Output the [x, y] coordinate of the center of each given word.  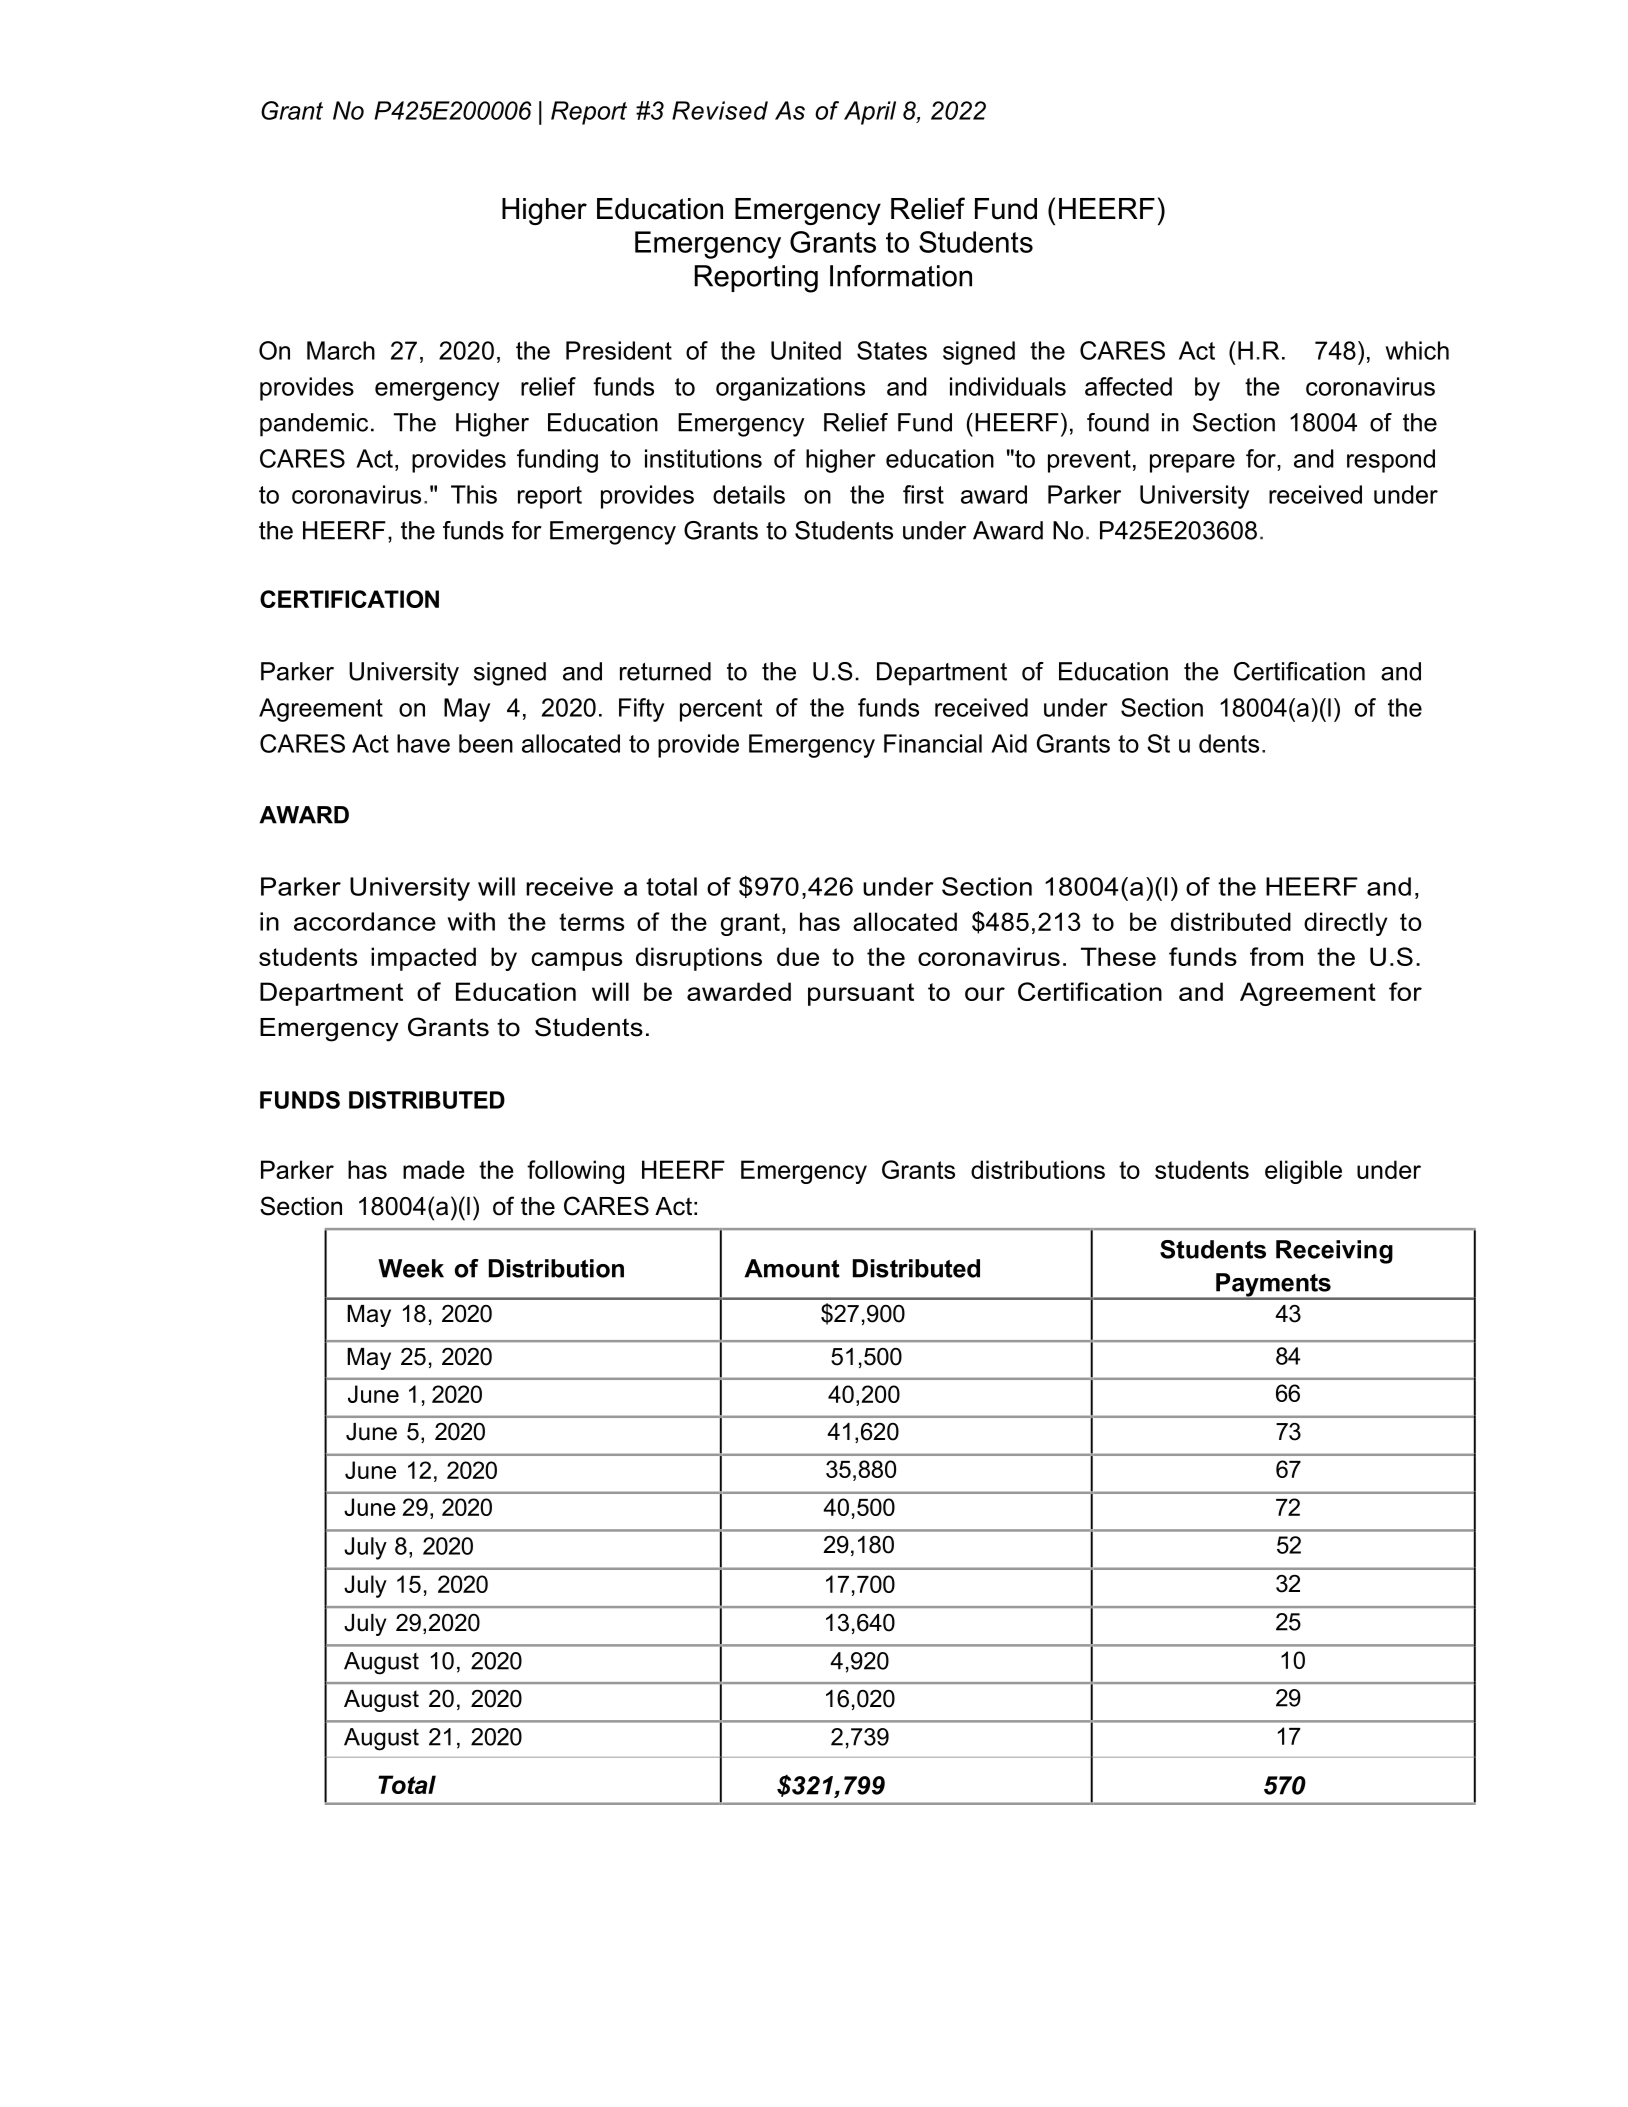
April [870, 113]
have [423, 743]
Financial [933, 743]
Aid [1009, 743]
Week [411, 1268]
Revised [720, 110]
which [1417, 350]
